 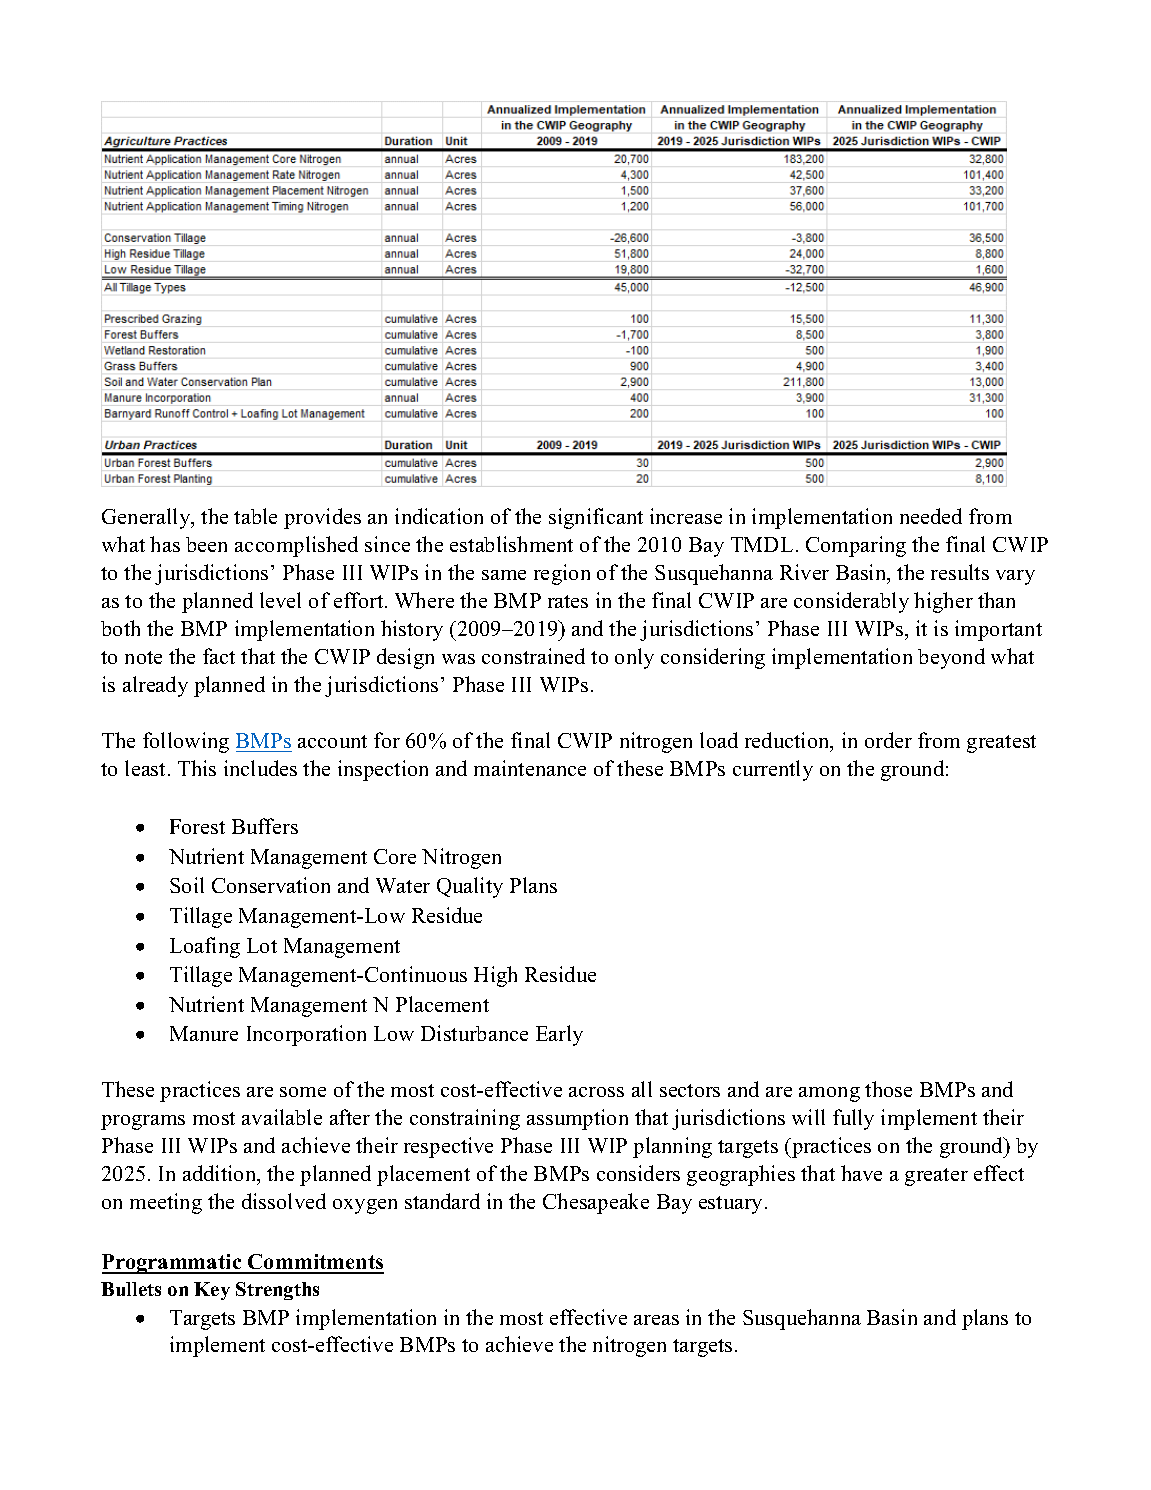 I want to click on greater, so click(x=936, y=1177).
